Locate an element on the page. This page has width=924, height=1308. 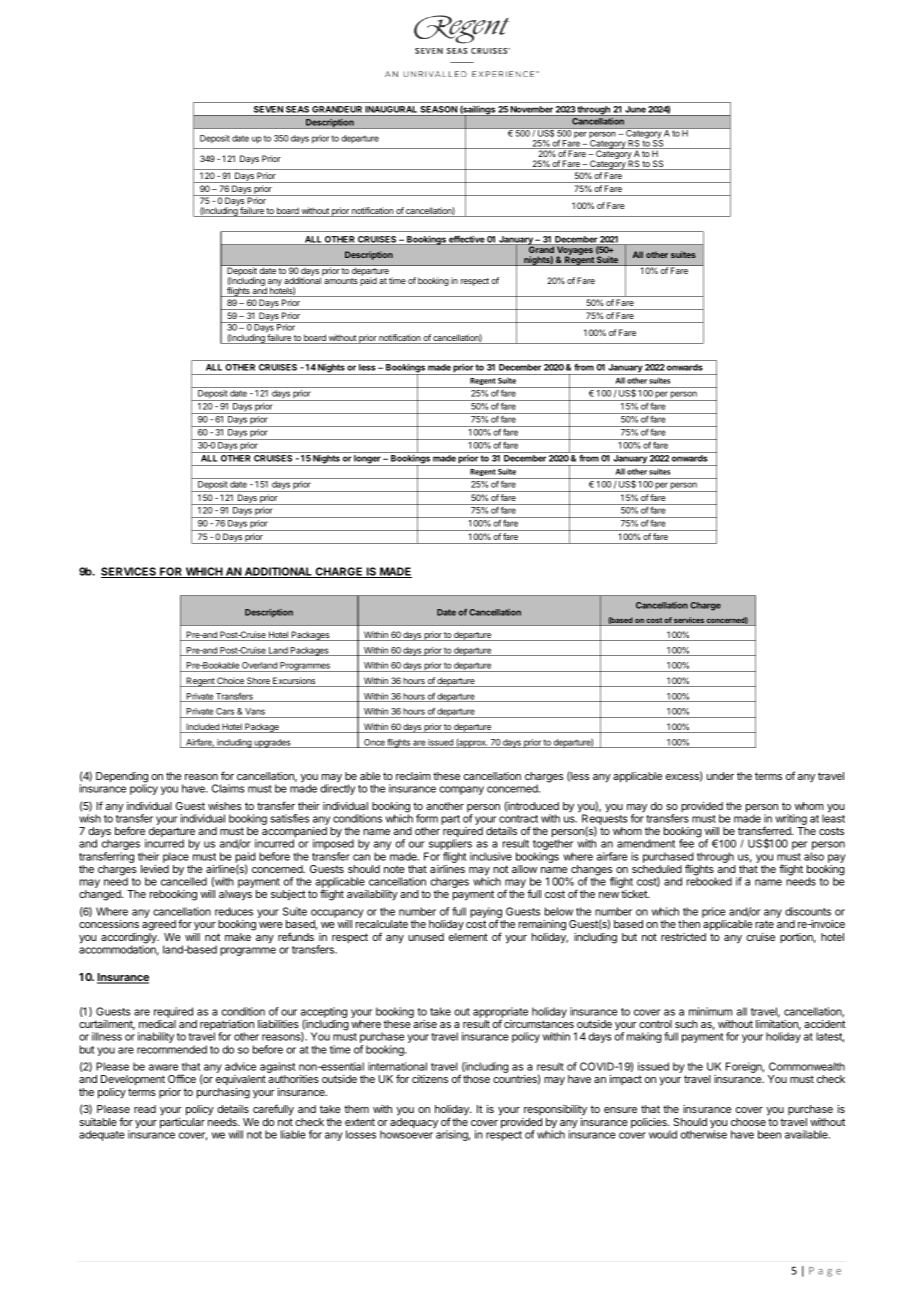
those is located at coordinates (476, 1079).
